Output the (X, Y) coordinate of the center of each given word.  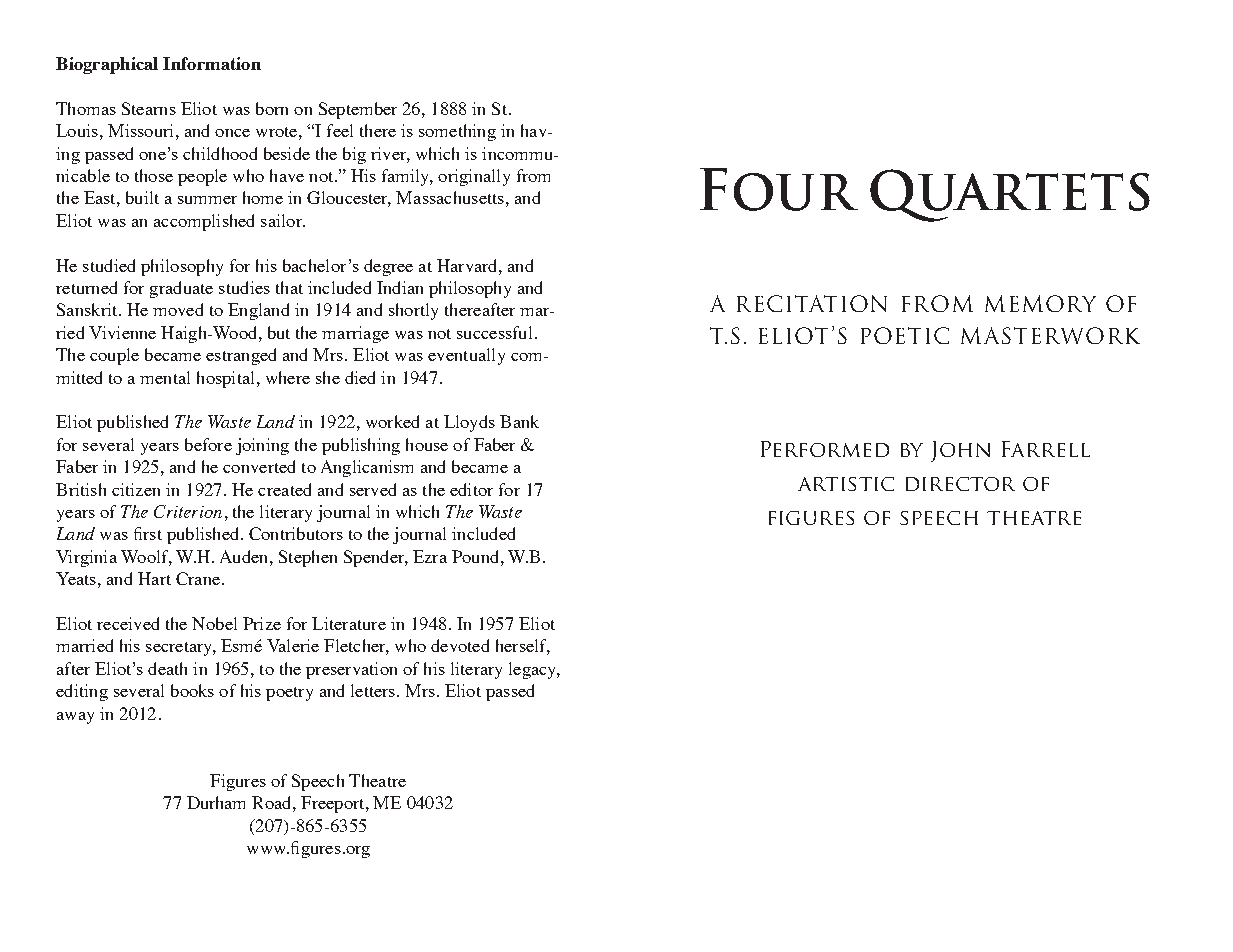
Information (212, 63)
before (208, 444)
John (960, 451)
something (457, 132)
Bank (519, 421)
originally (474, 177)
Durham (216, 802)
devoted (460, 645)
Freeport (334, 804)
